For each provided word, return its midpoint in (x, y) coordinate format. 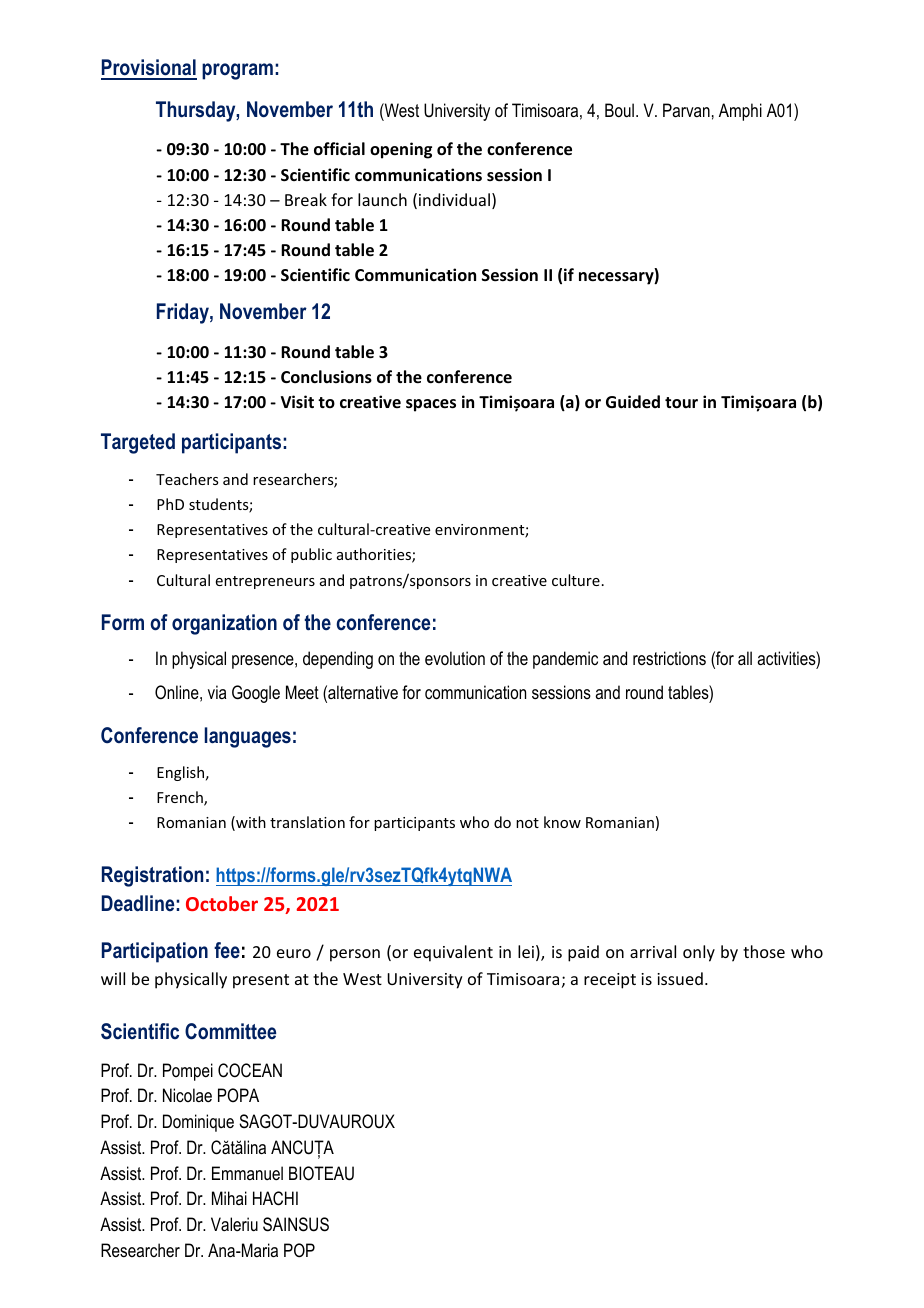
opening (401, 150)
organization (224, 624)
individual (454, 199)
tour (681, 403)
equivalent (453, 953)
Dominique (198, 1123)
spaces (431, 405)
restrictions (669, 658)
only (699, 953)
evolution (455, 658)
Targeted (138, 443)
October (222, 903)
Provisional (149, 69)
